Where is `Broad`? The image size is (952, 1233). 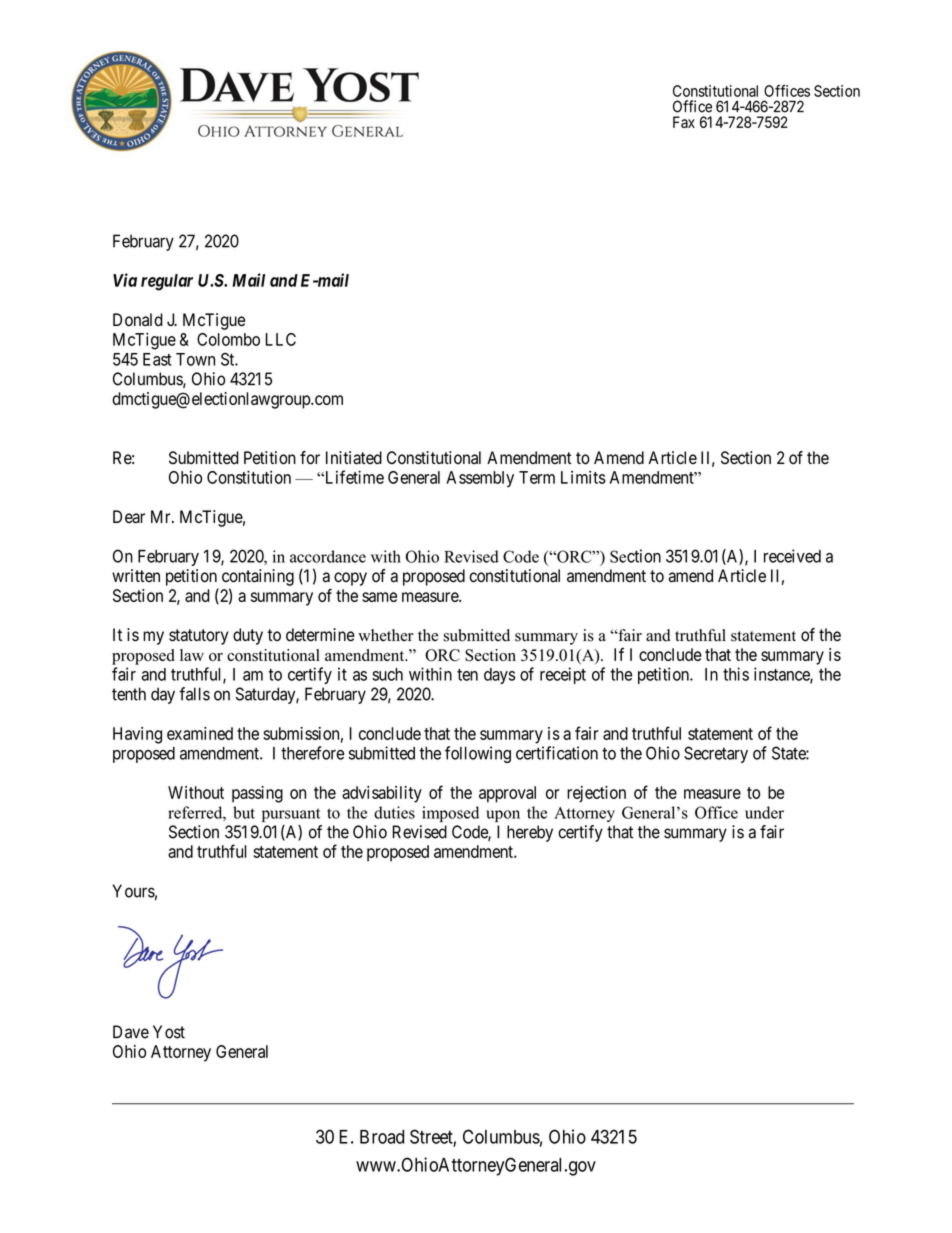
Broad is located at coordinates (382, 1137).
